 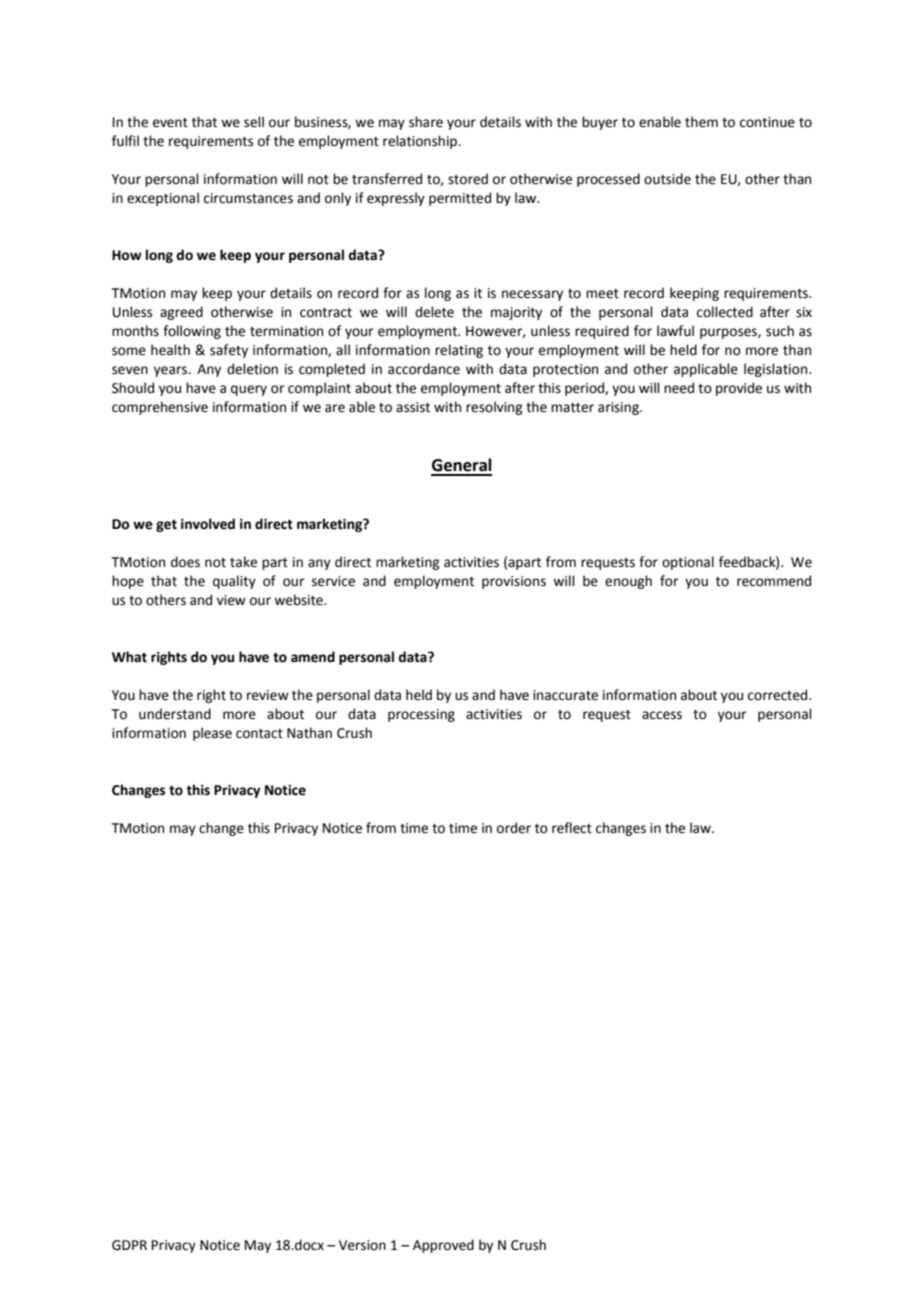 I want to click on order, so click(x=514, y=828).
